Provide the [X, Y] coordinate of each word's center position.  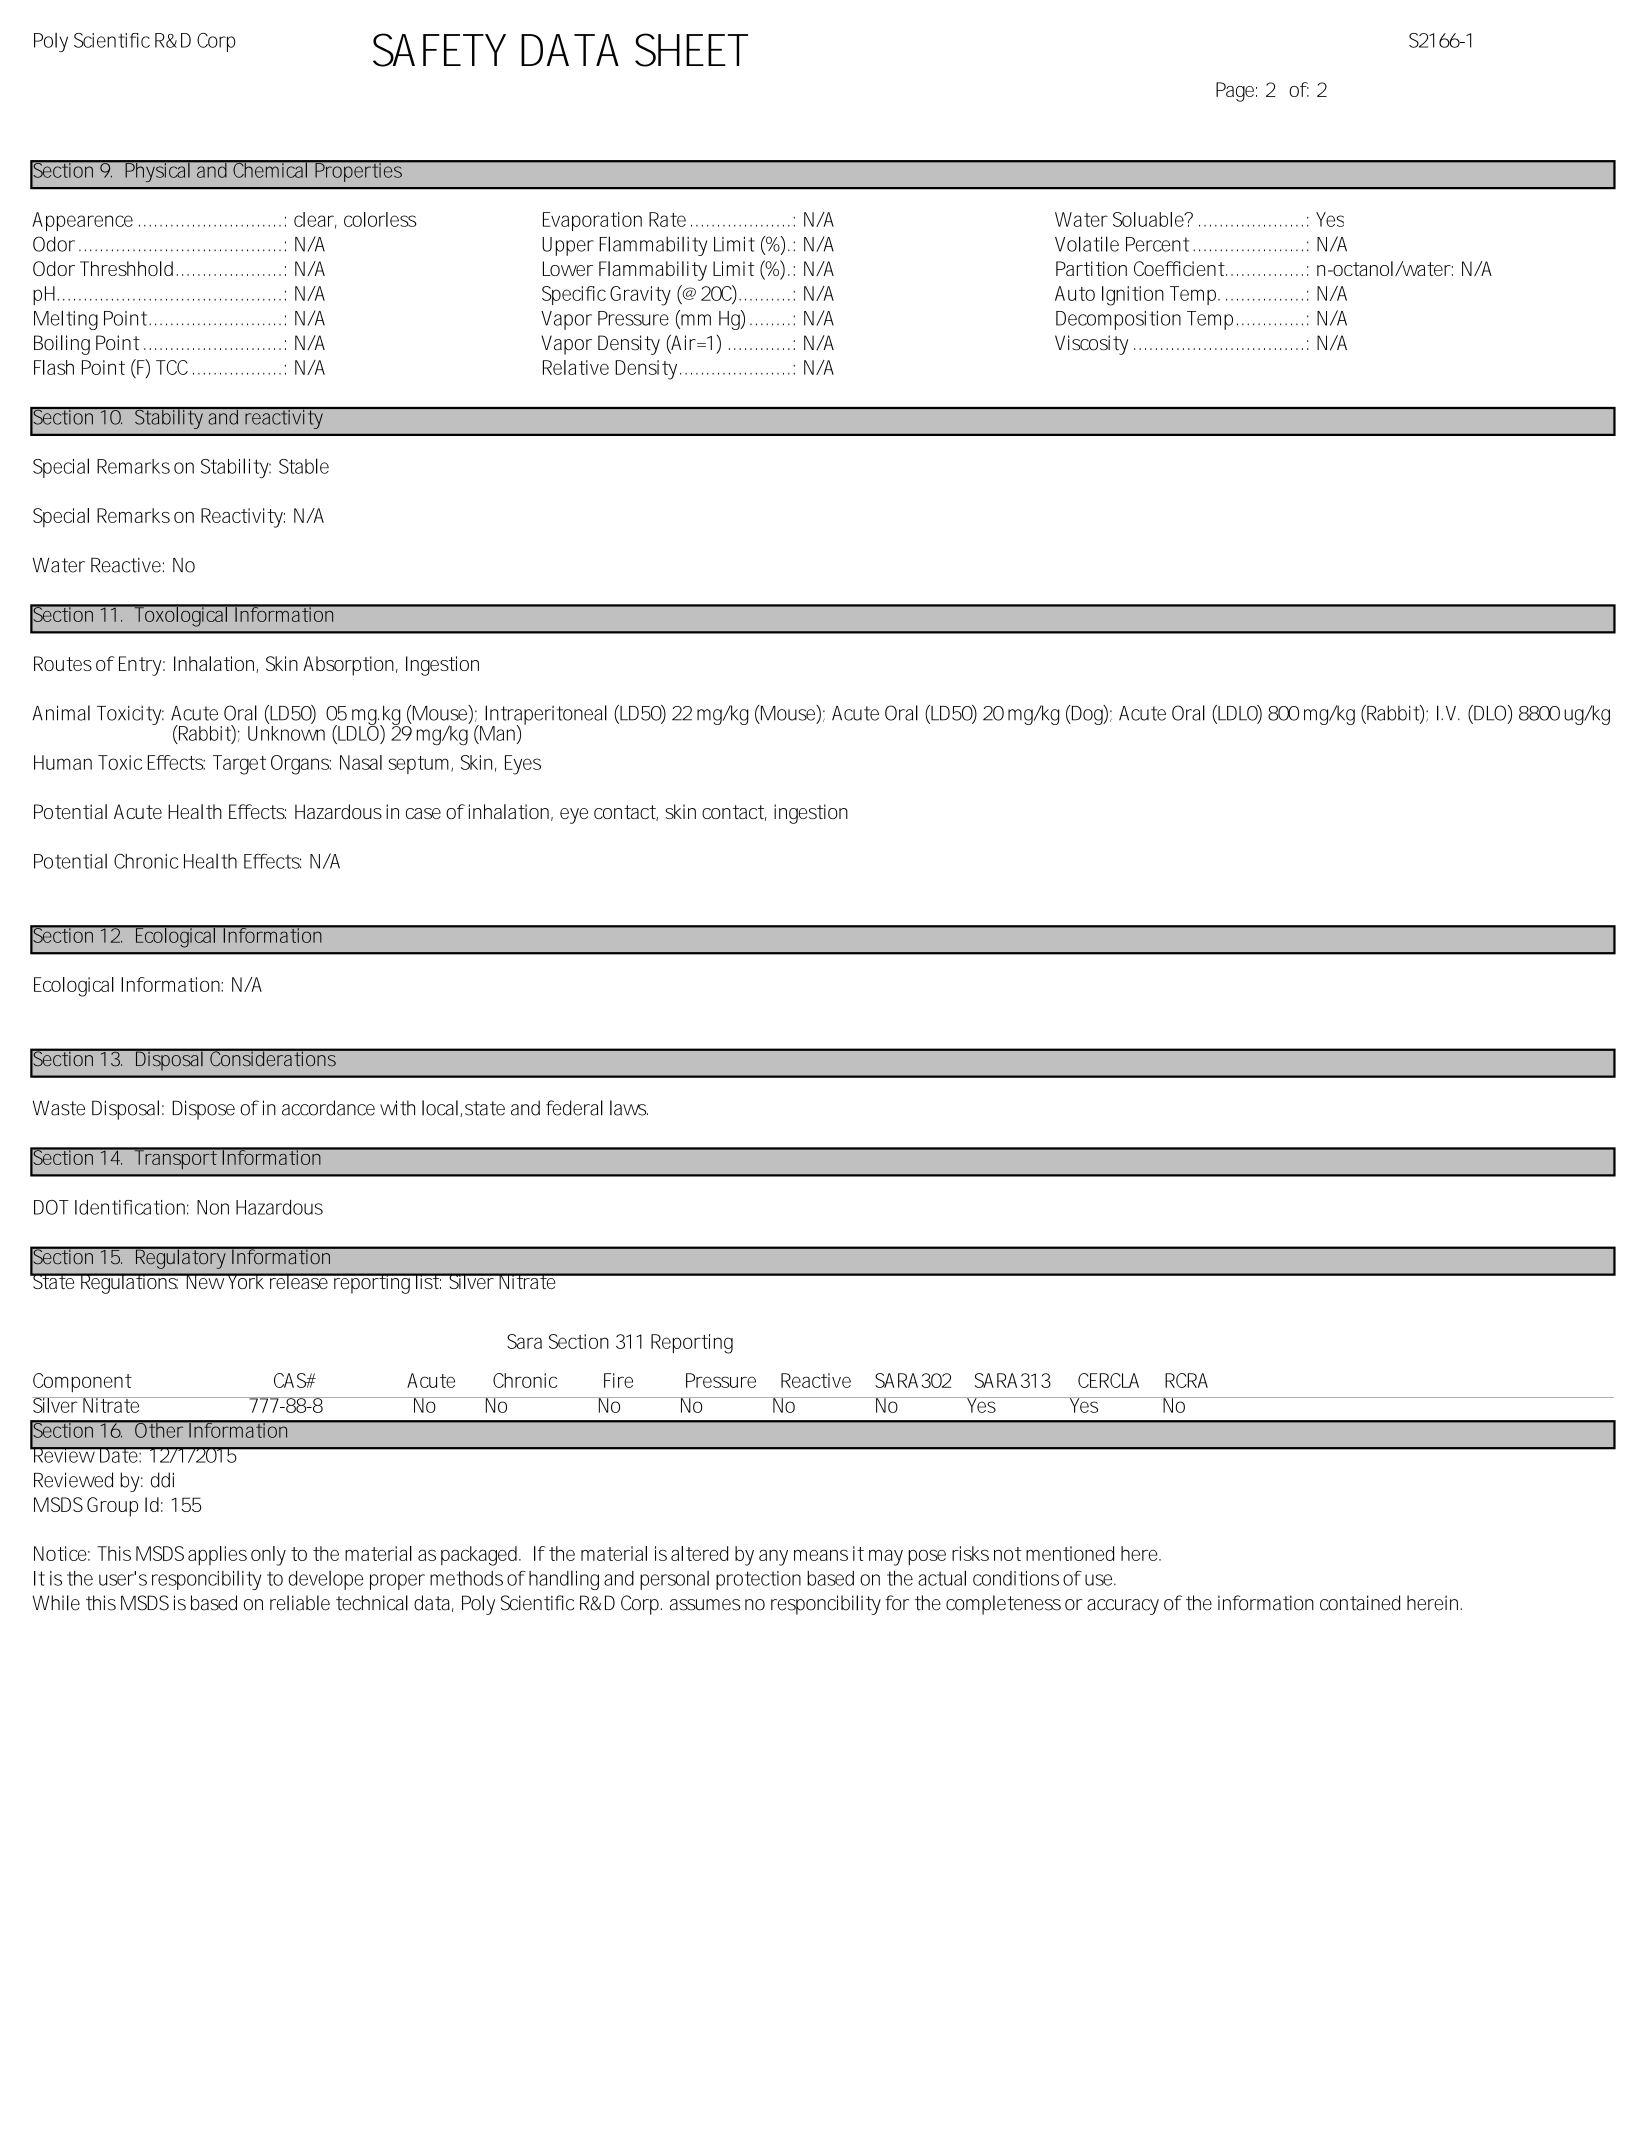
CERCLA [1108, 1380]
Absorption [348, 666]
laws [629, 1108]
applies [217, 1556]
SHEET [691, 50]
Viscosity [1091, 345]
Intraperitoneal [546, 716]
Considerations [273, 1057]
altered [699, 1553]
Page [1235, 92]
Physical [157, 171]
